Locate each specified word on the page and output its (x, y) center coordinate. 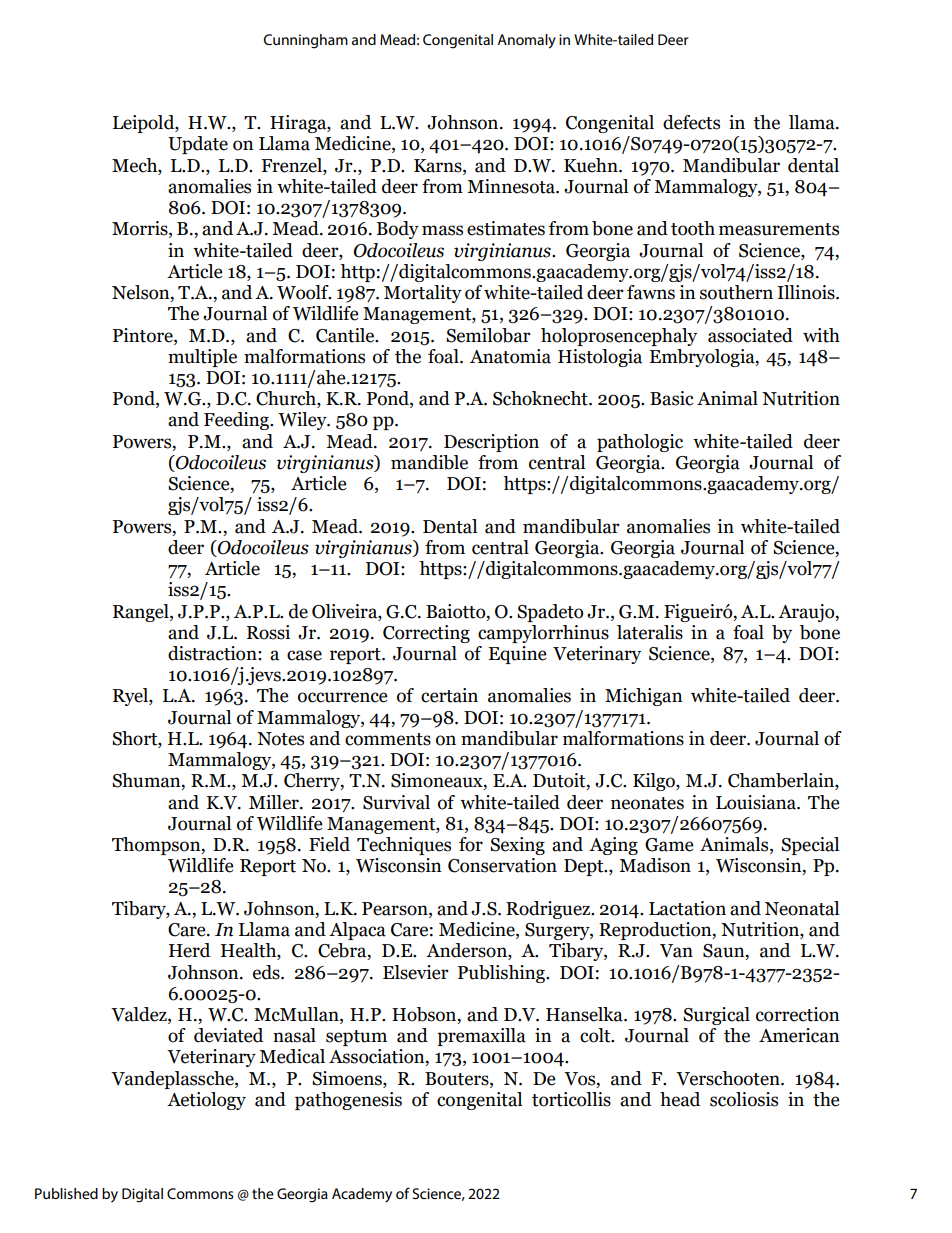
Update (198, 145)
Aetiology (206, 1101)
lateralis (650, 632)
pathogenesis (348, 1101)
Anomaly (526, 41)
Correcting (426, 634)
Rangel (142, 613)
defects (691, 122)
